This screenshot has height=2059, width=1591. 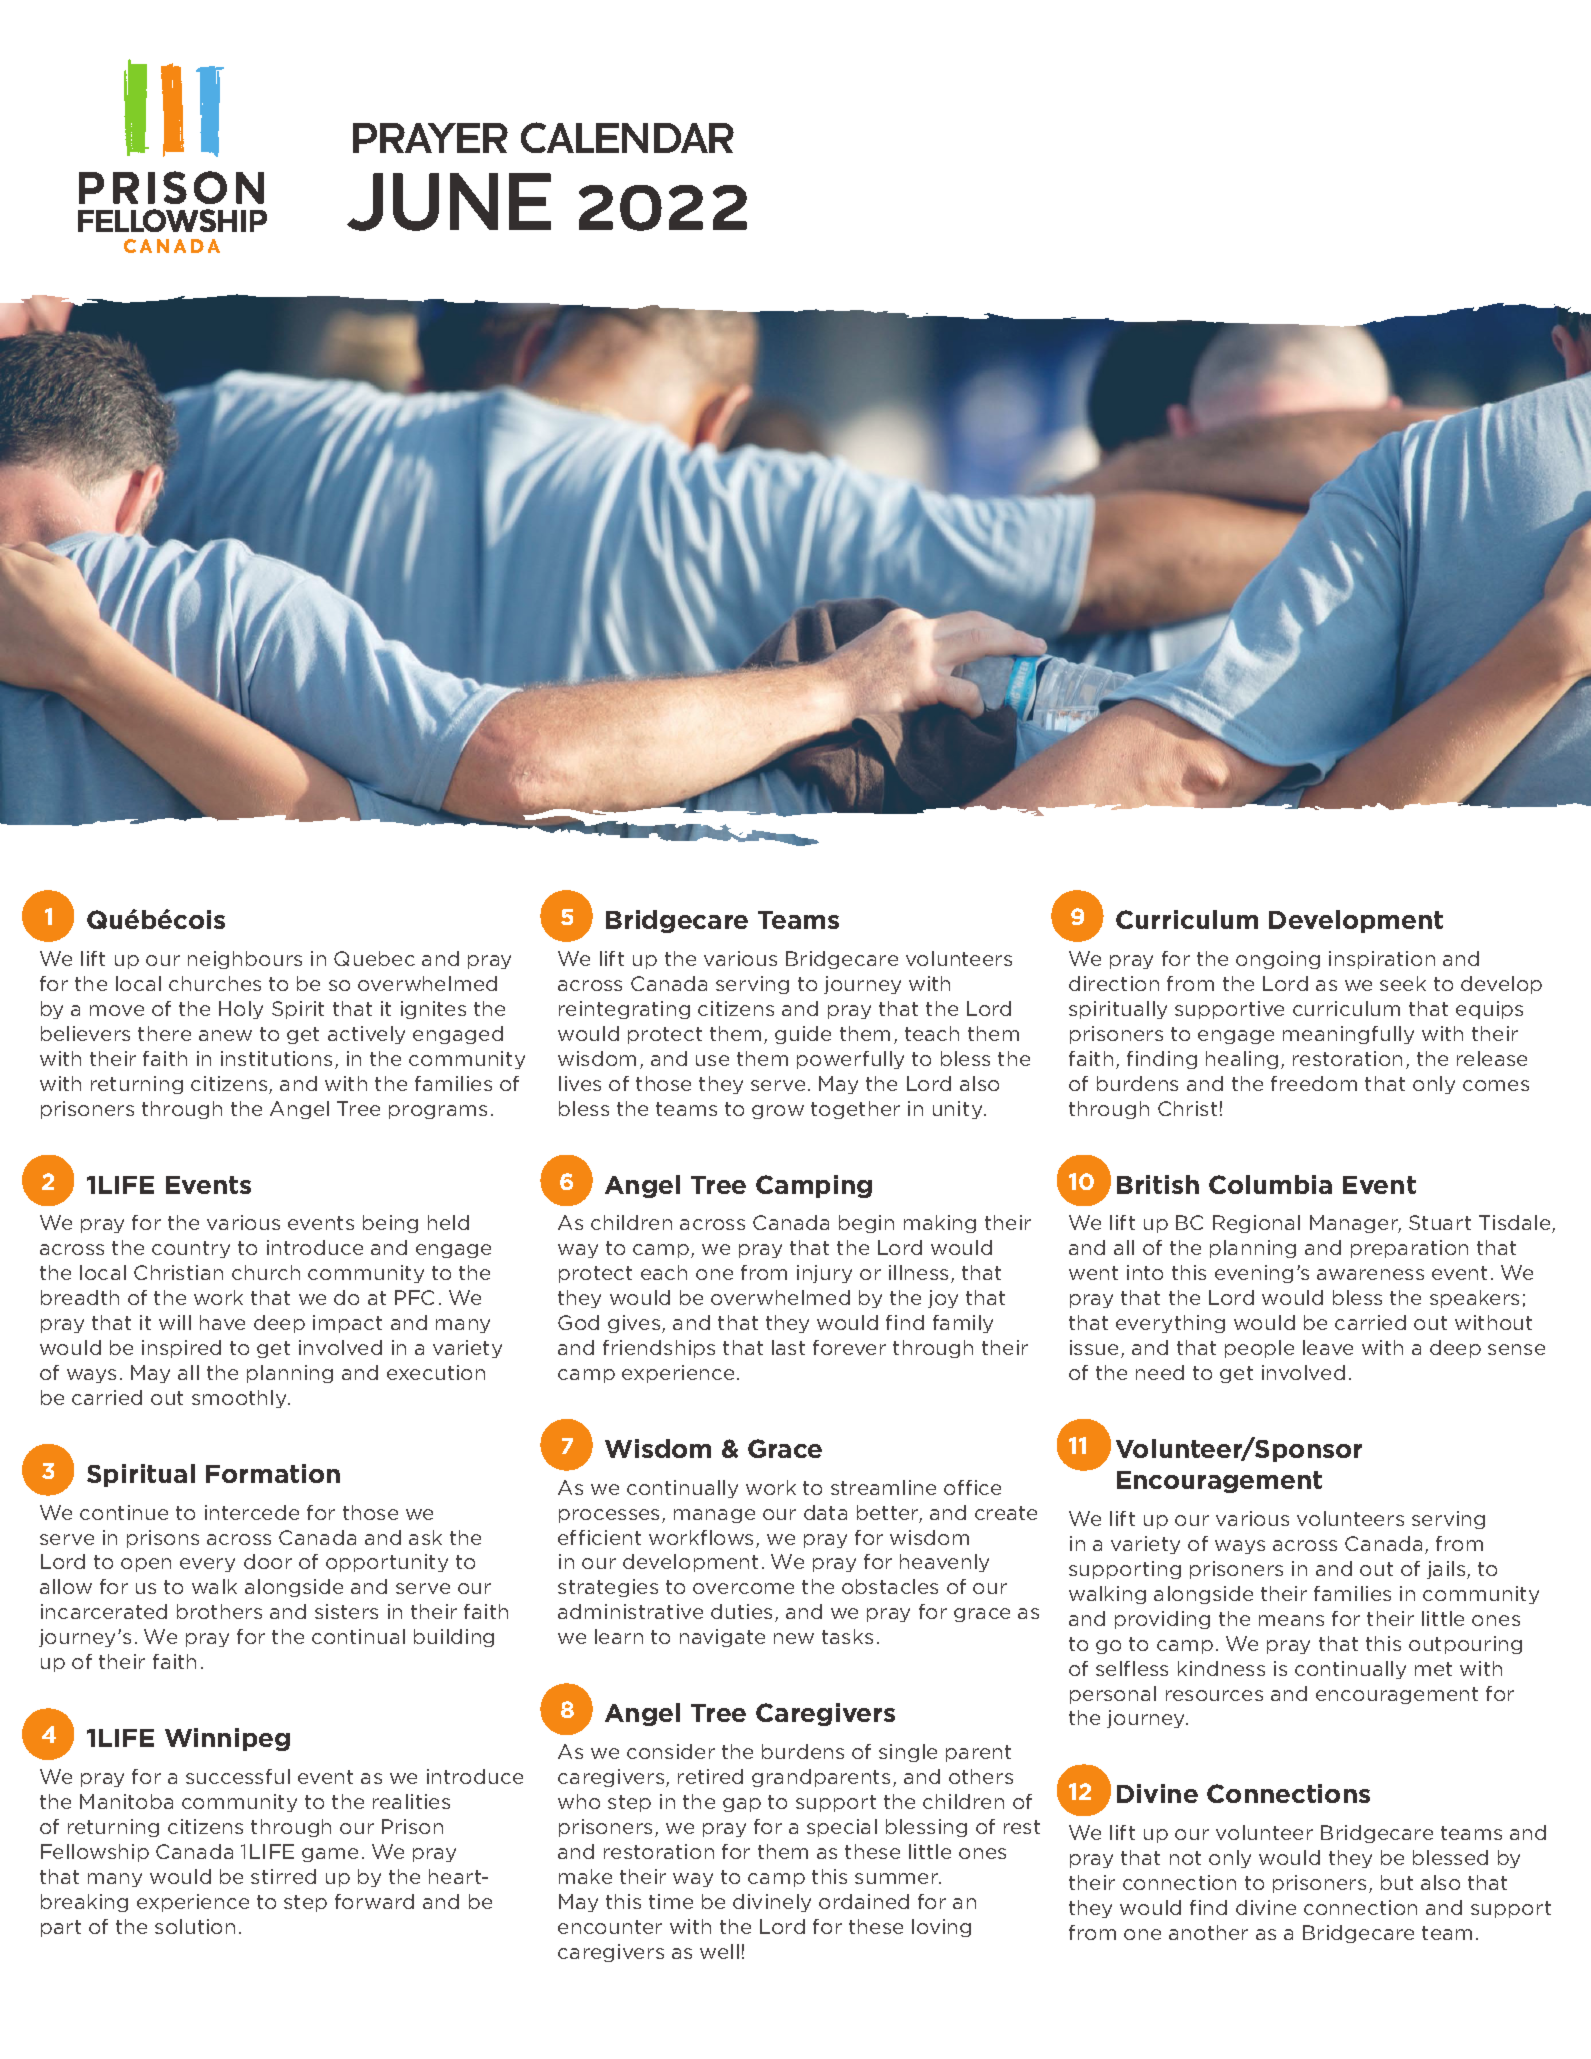 I want to click on institutions, so click(x=276, y=1058).
